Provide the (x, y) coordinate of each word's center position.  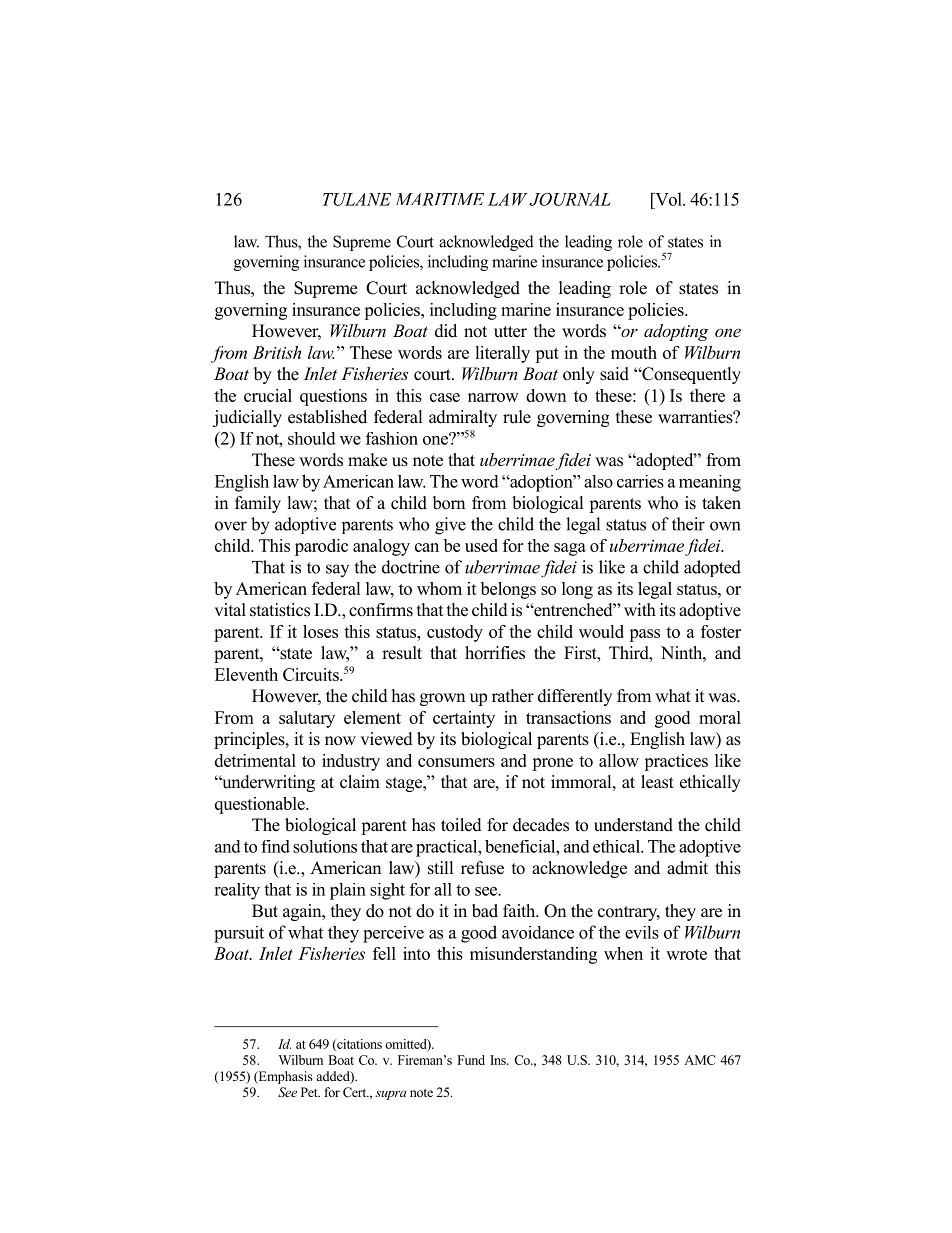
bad (485, 911)
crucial (268, 395)
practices (676, 762)
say (337, 570)
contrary (629, 913)
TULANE (357, 199)
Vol (668, 199)
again (303, 912)
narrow (493, 397)
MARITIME (440, 199)
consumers (456, 762)
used (481, 545)
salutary (307, 719)
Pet (310, 1092)
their (688, 524)
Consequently (690, 375)
